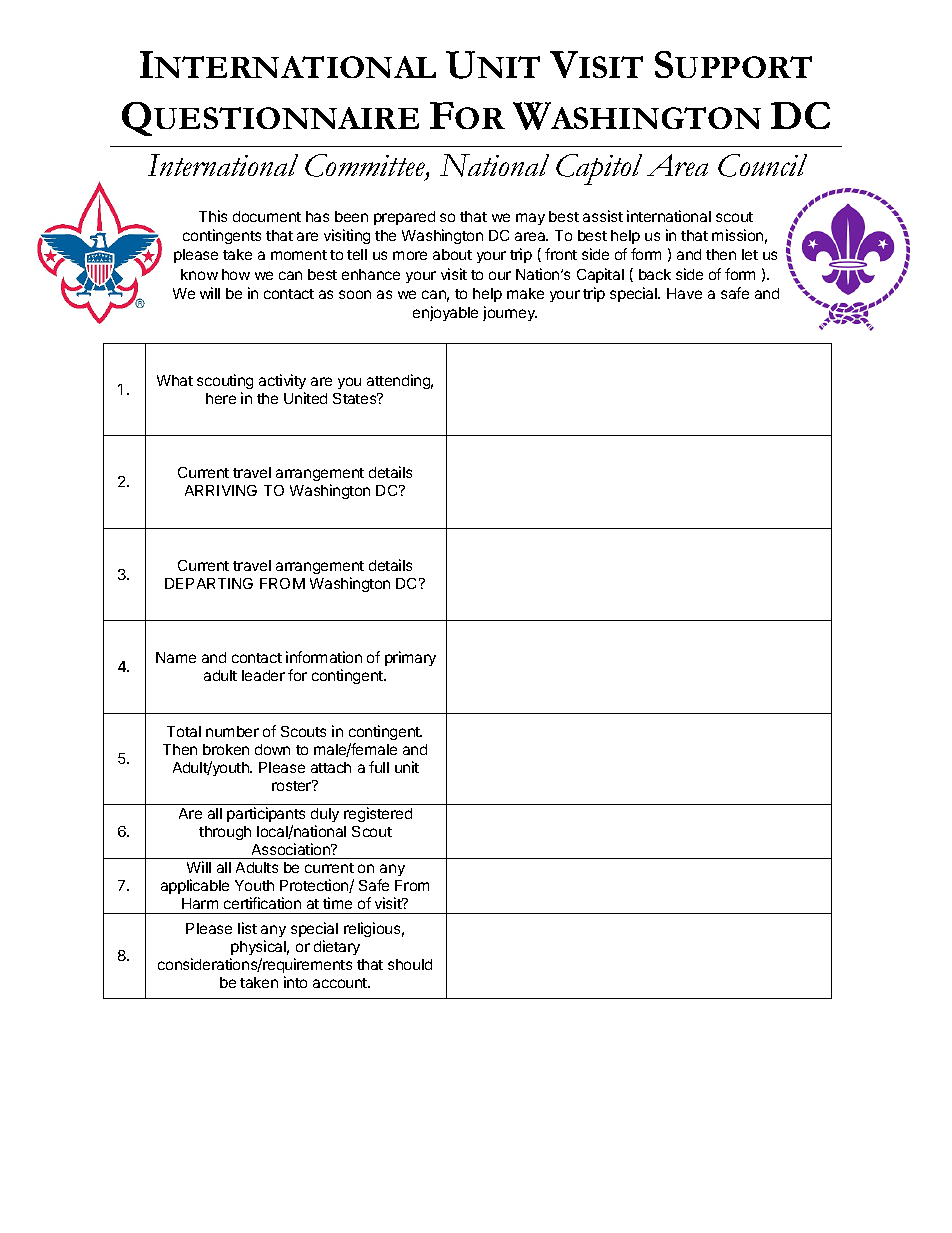  I want to click on Council, so click(762, 165).
